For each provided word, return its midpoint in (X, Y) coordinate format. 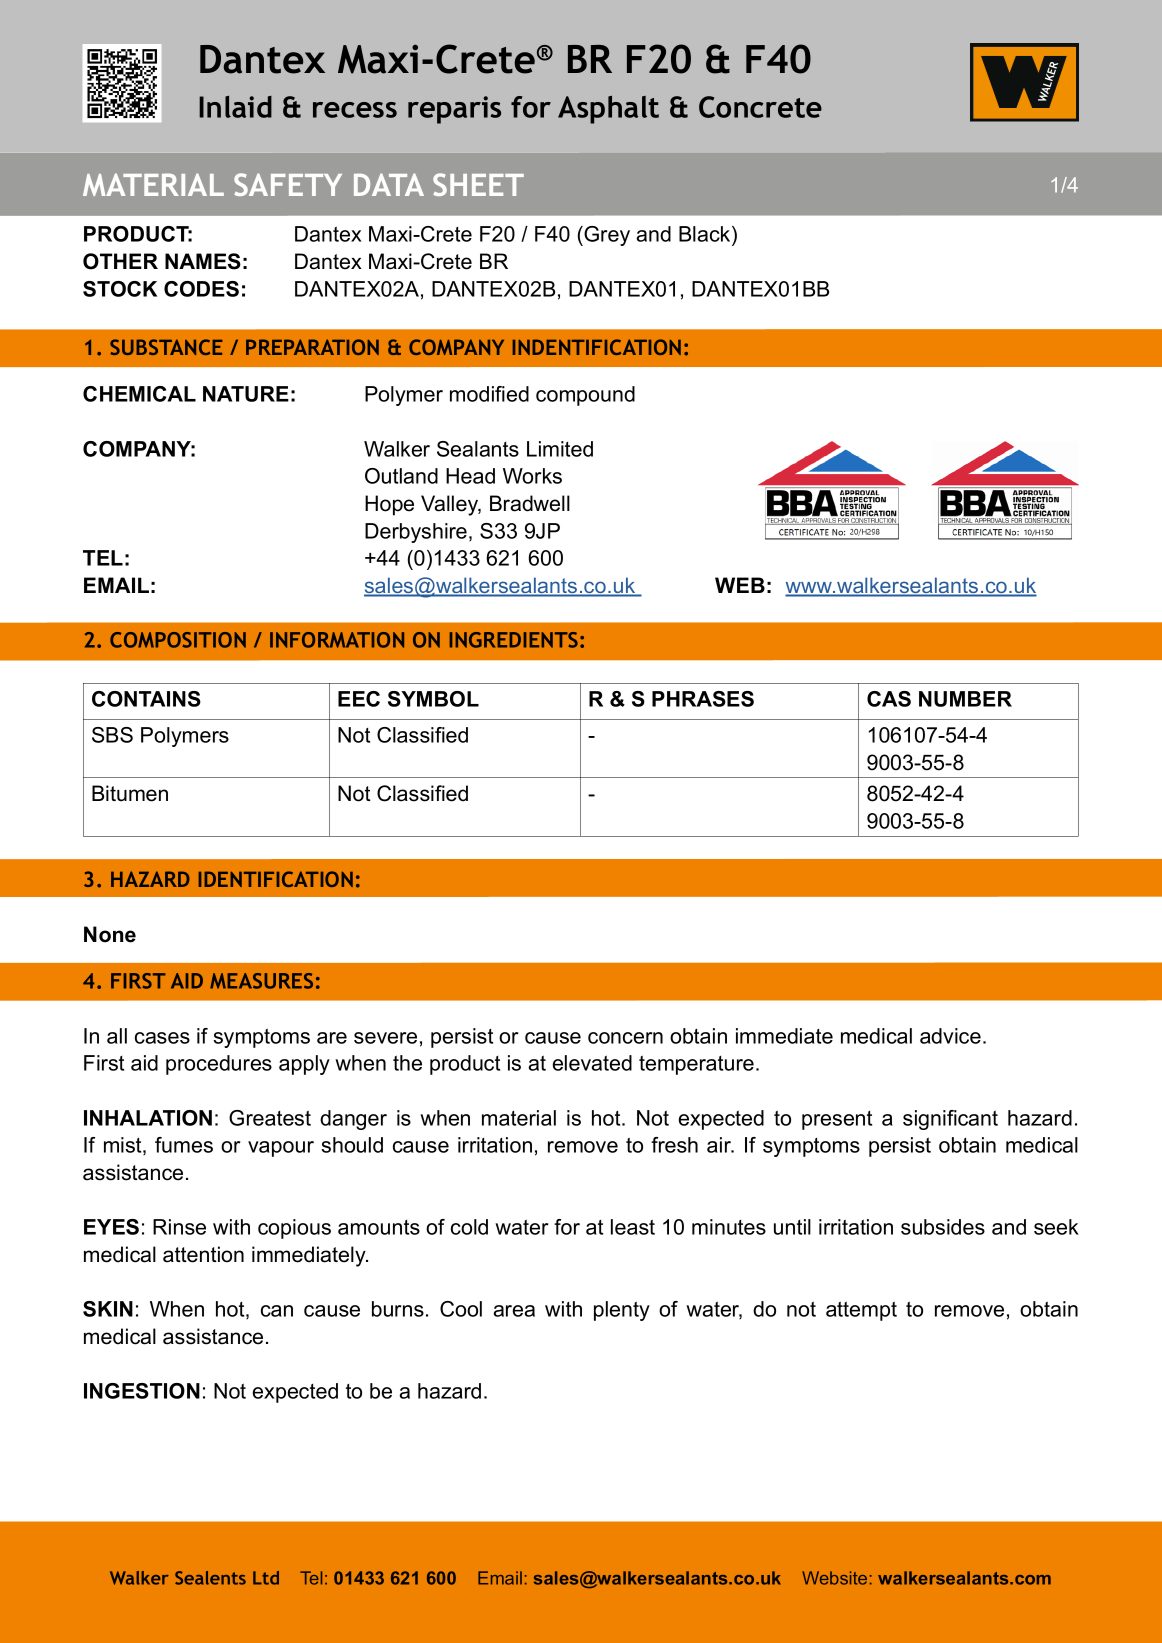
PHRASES (703, 699)
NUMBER (965, 699)
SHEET (478, 184)
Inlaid (235, 107)
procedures (219, 1065)
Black (706, 235)
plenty (622, 1311)
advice (950, 1036)
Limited (560, 449)
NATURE (246, 394)
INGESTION (142, 1391)
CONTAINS (146, 699)
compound (585, 396)
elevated (592, 1063)
